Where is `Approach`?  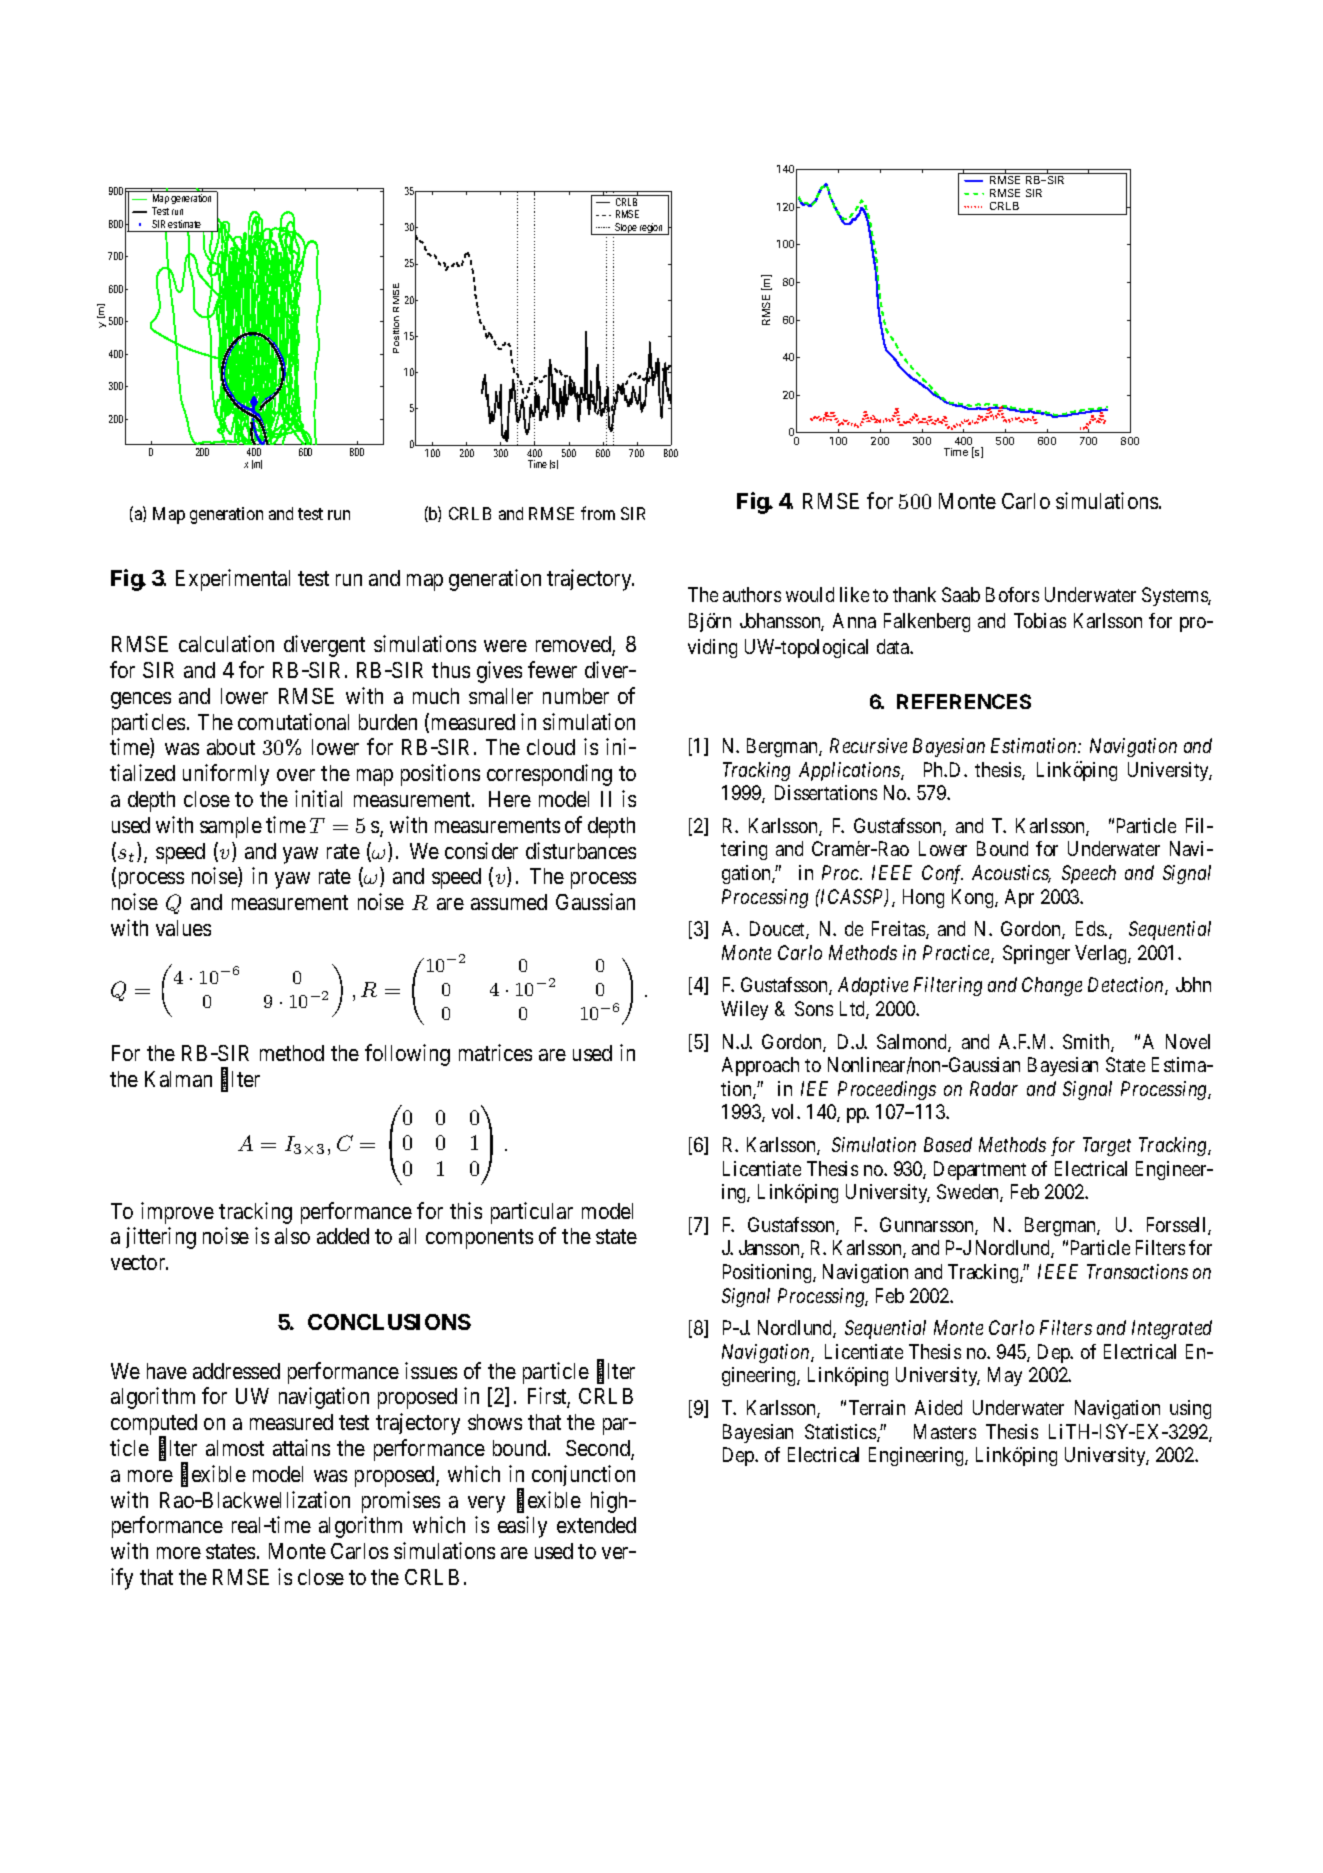 Approach is located at coordinates (760, 1066).
